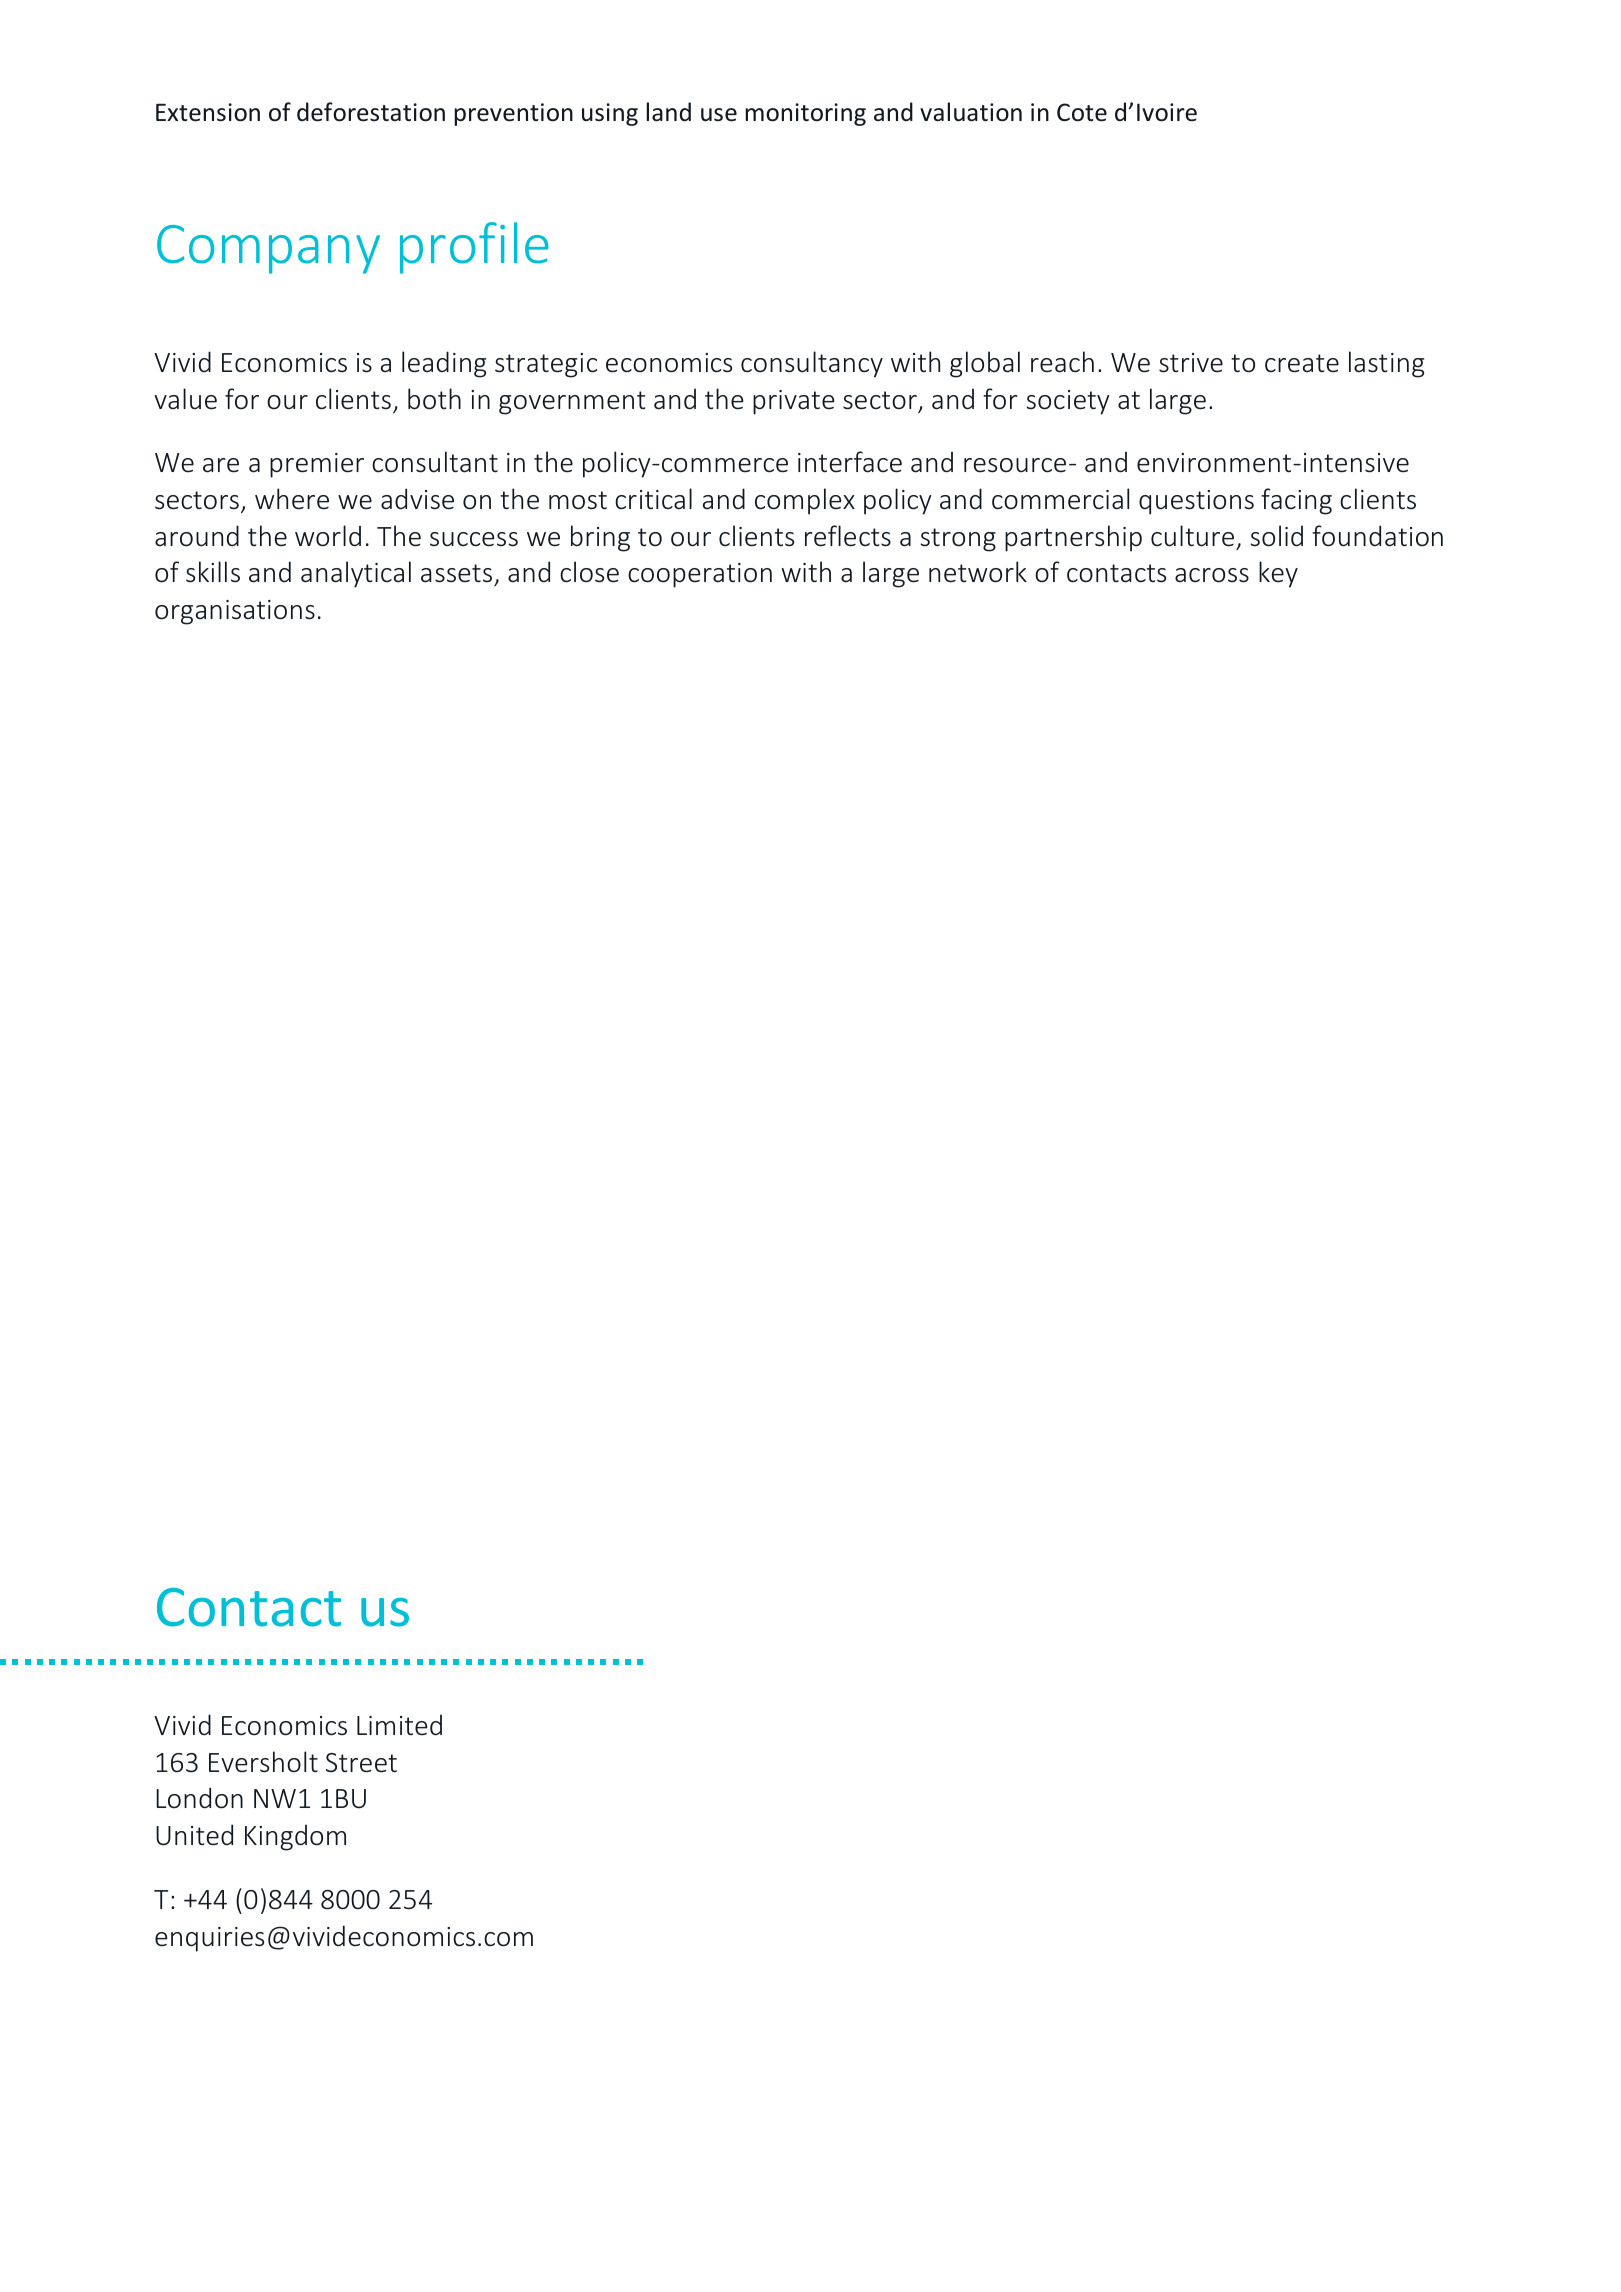 This screenshot has height=2292, width=1621. I want to click on network, so click(978, 572).
